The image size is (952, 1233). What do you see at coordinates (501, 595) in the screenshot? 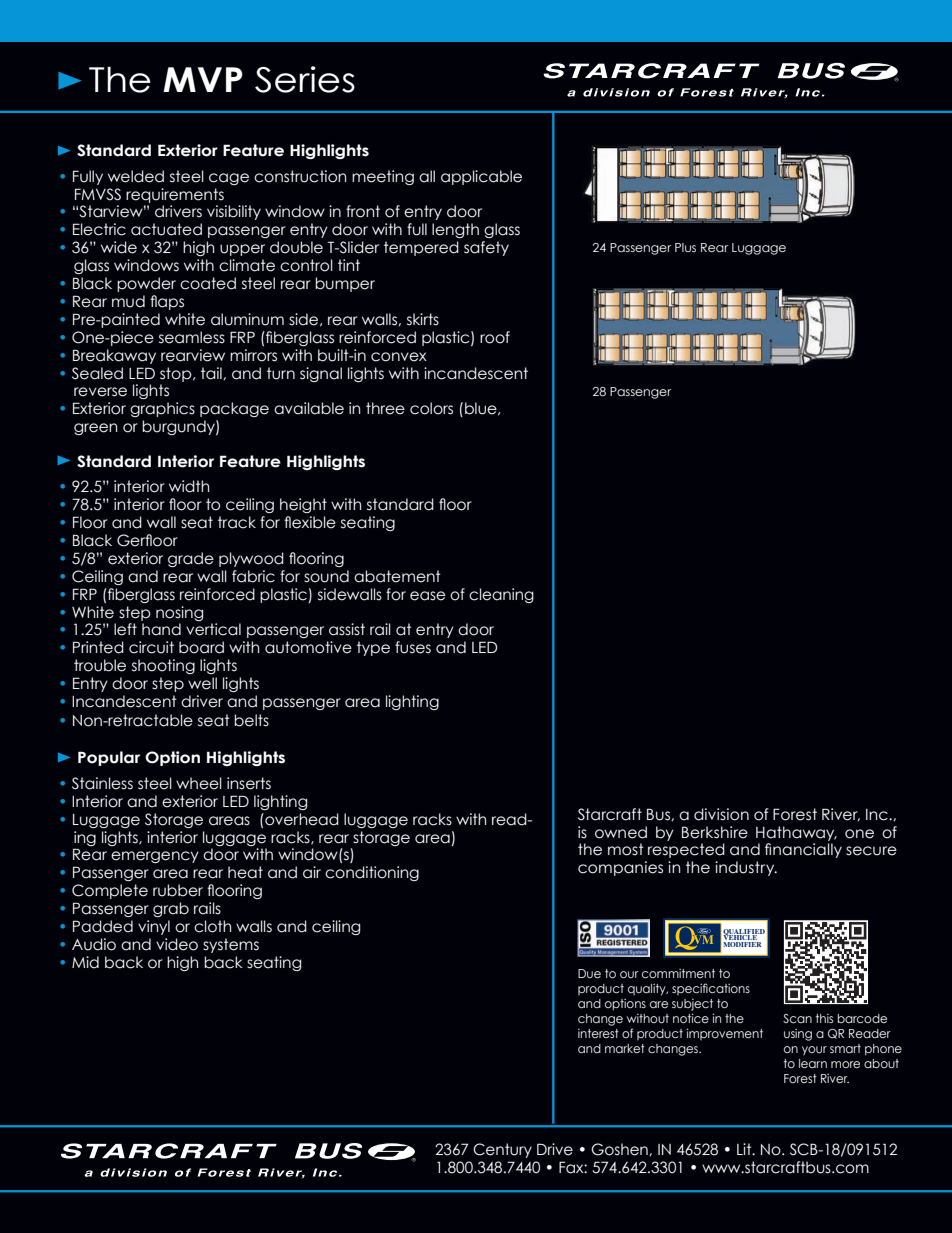
I see `cleaning` at bounding box center [501, 595].
